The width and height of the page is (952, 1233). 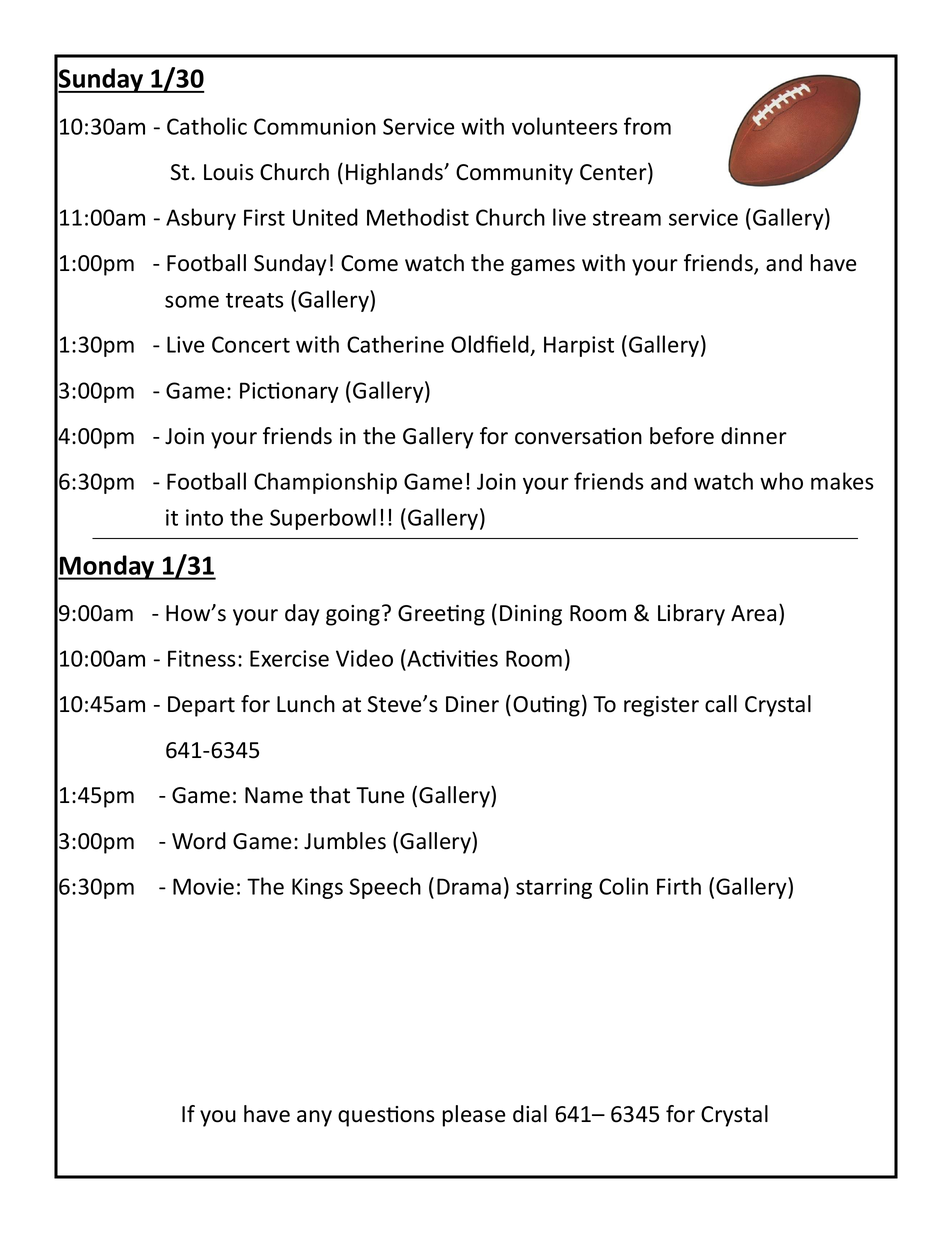 I want to click on Community, so click(x=514, y=174).
